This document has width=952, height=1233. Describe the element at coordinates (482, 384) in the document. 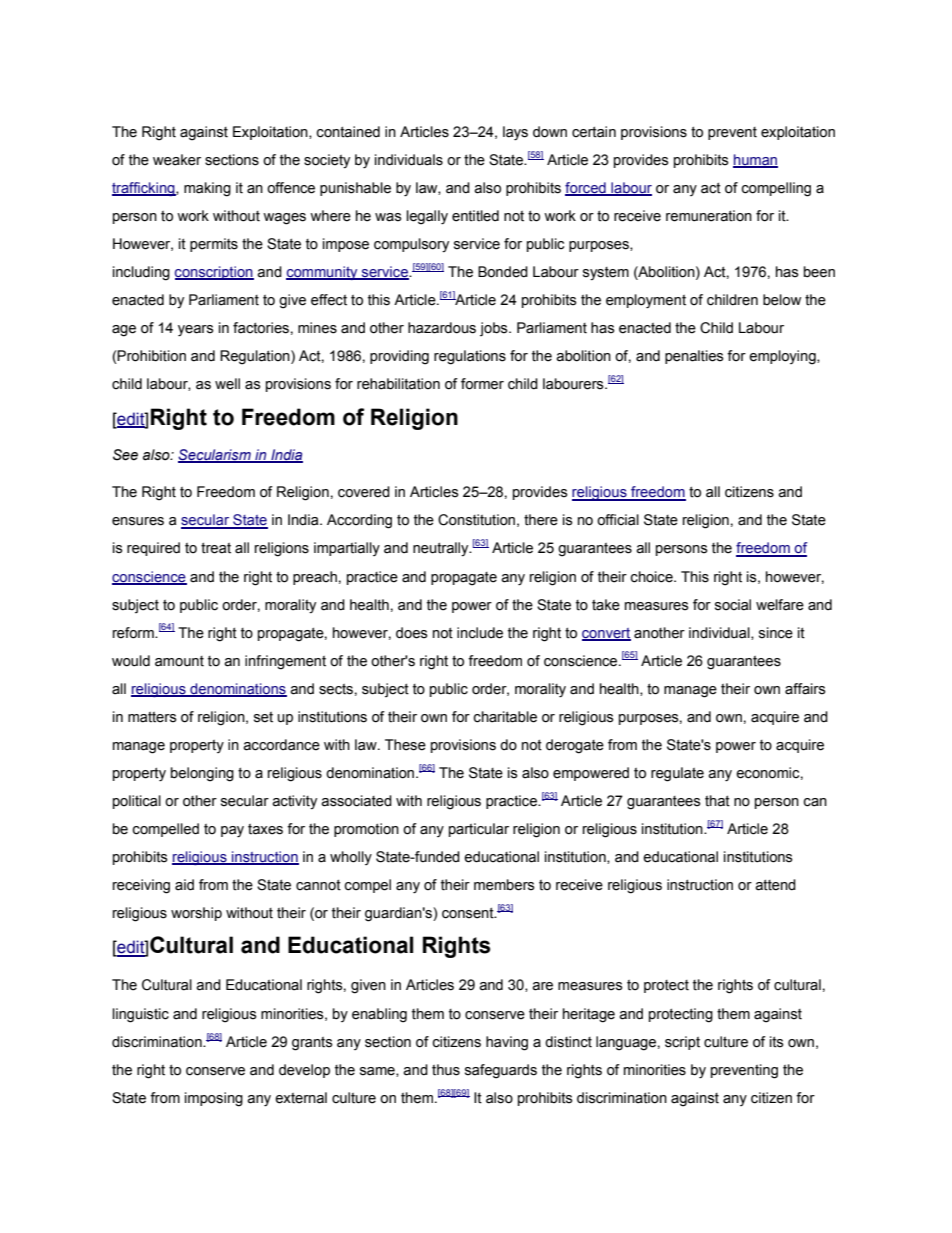

I see `former` at that location.
